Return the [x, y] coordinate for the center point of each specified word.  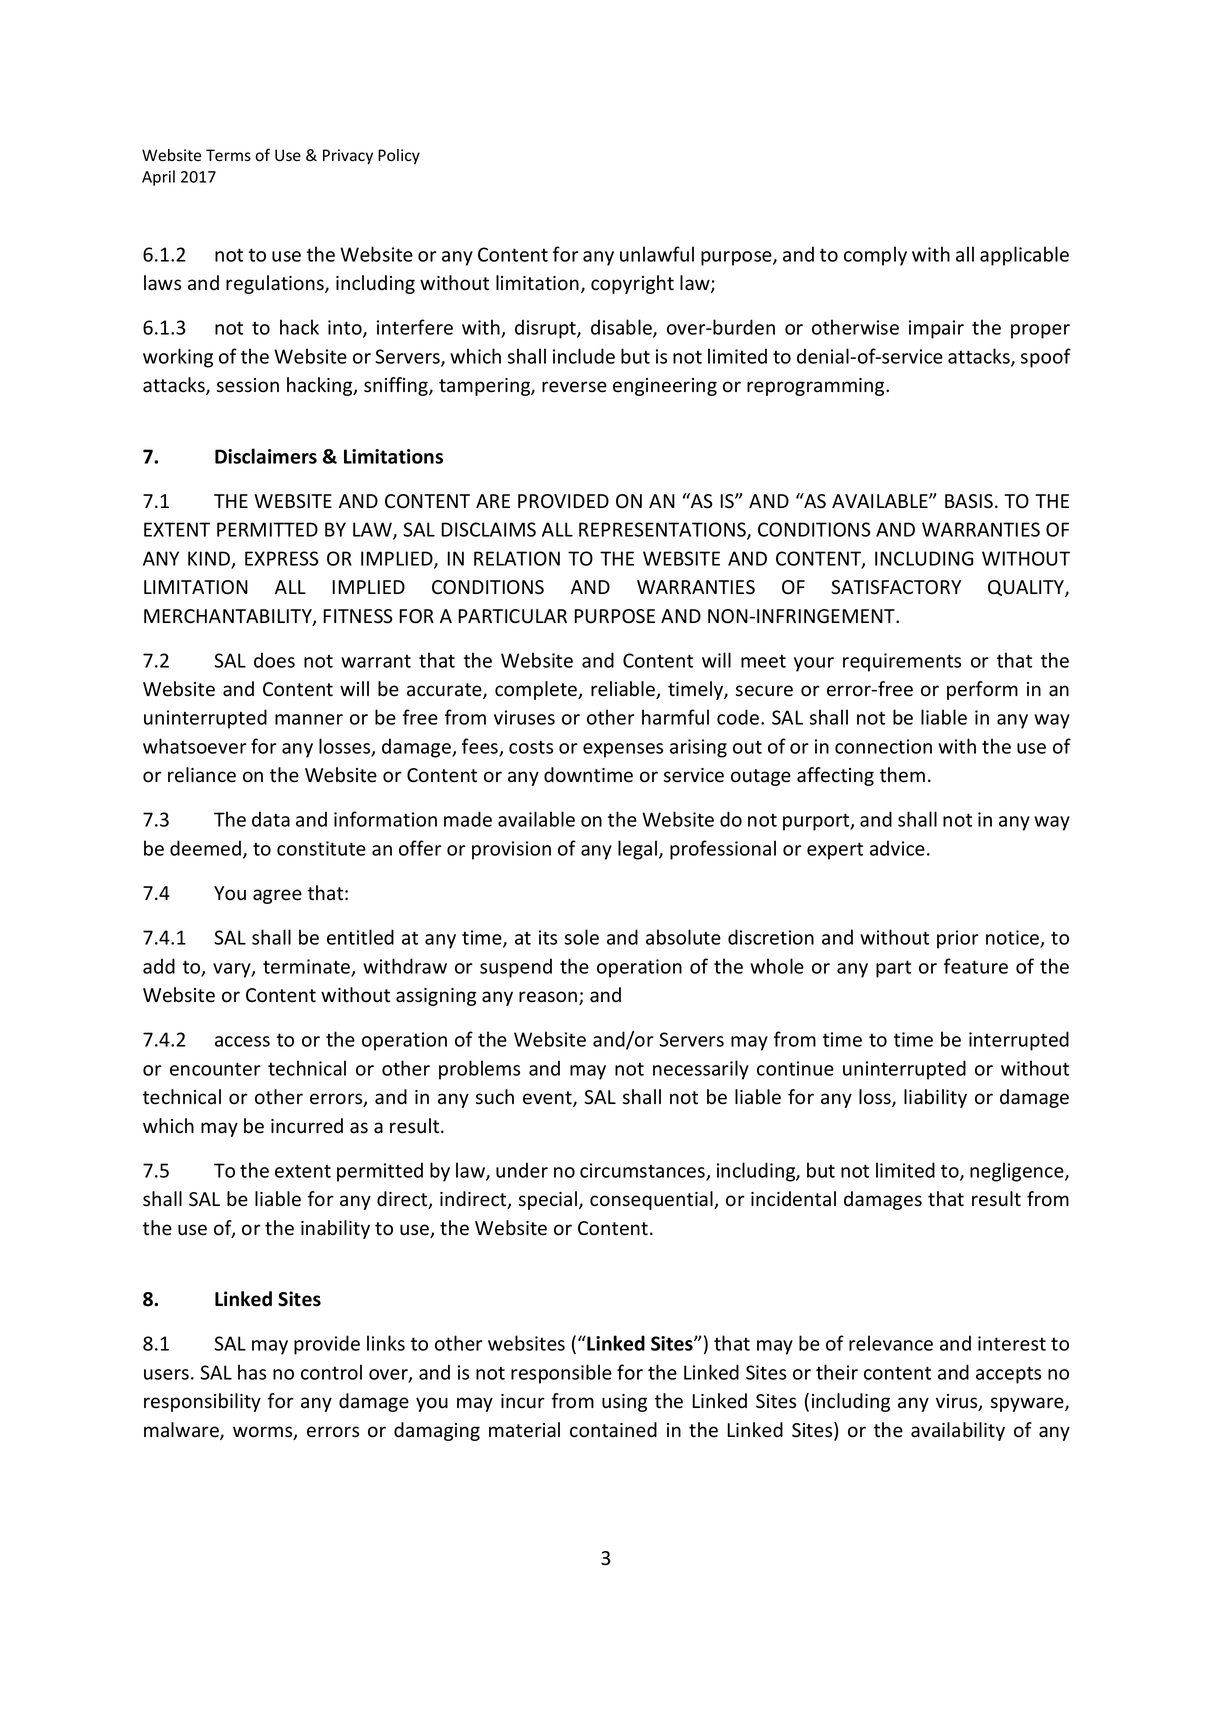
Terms [228, 155]
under [522, 1170]
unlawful [657, 254]
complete [537, 690]
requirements [902, 662]
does [274, 660]
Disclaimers [266, 456]
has [252, 1372]
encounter [215, 1069]
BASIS [969, 501]
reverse [574, 387]
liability [935, 1098]
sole [582, 937]
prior [958, 939]
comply [875, 256]
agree [277, 896]
